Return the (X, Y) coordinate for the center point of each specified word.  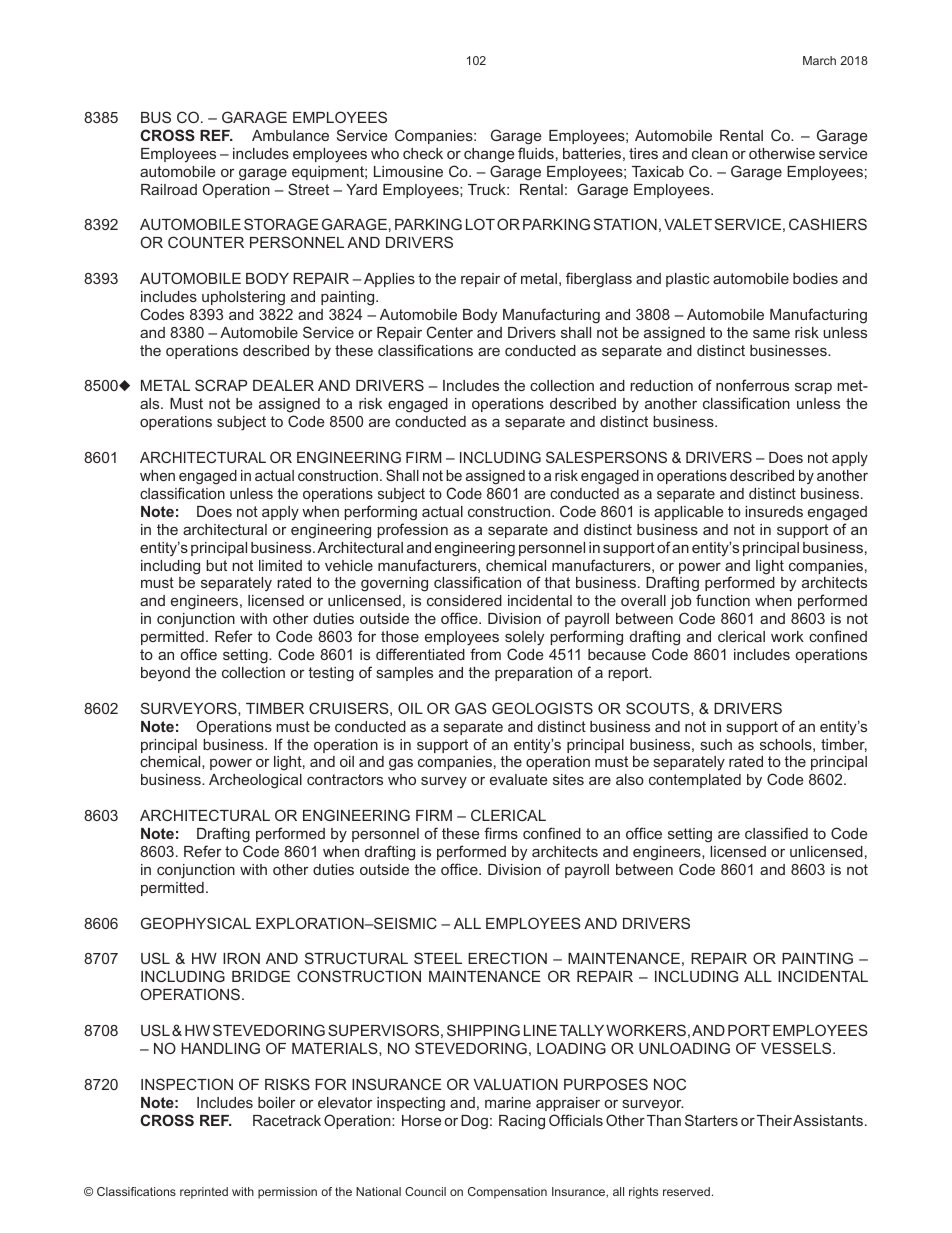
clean (710, 153)
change (489, 155)
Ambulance (290, 135)
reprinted (204, 1193)
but (216, 565)
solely (524, 638)
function (723, 600)
